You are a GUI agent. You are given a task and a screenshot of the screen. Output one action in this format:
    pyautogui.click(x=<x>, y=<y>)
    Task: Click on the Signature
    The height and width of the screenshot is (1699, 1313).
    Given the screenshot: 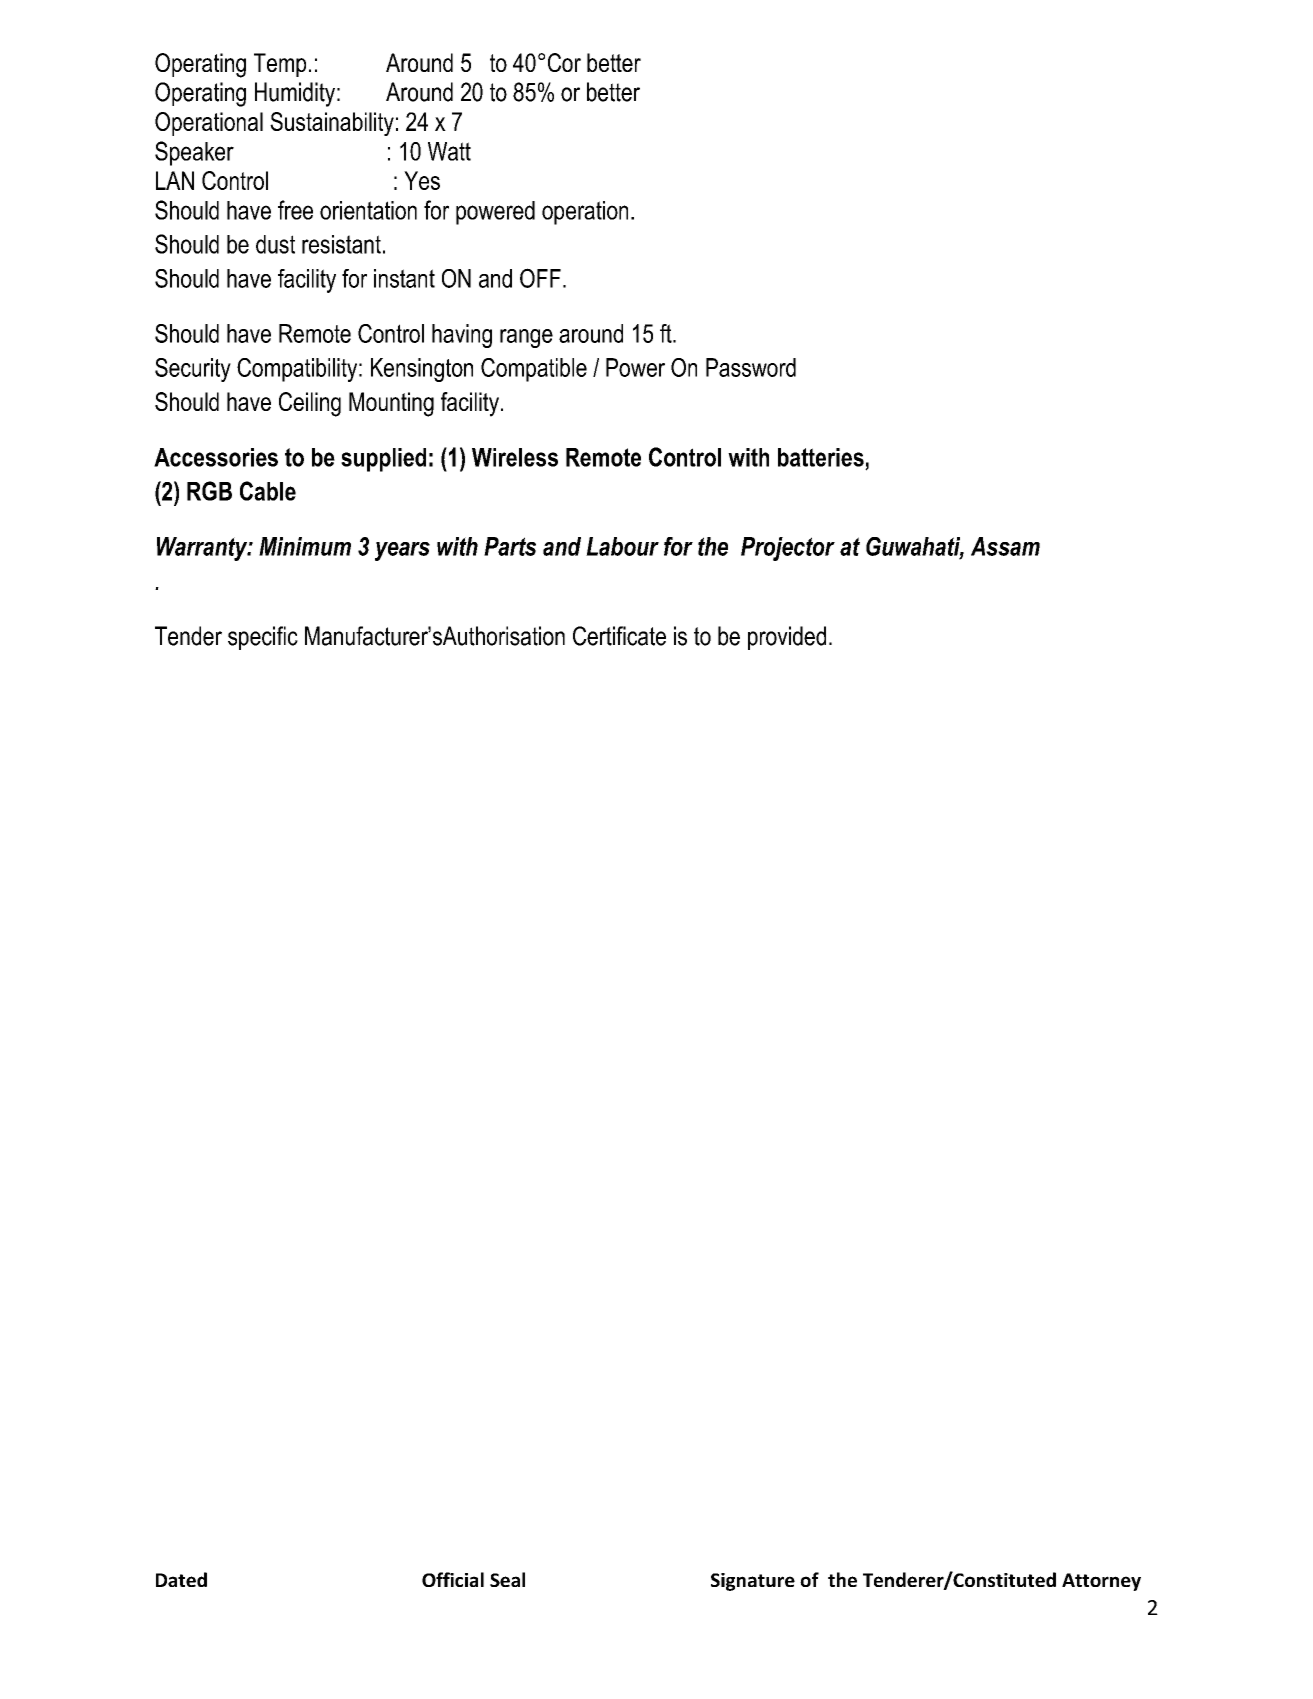 What is the action you would take?
    pyautogui.click(x=753, y=1582)
